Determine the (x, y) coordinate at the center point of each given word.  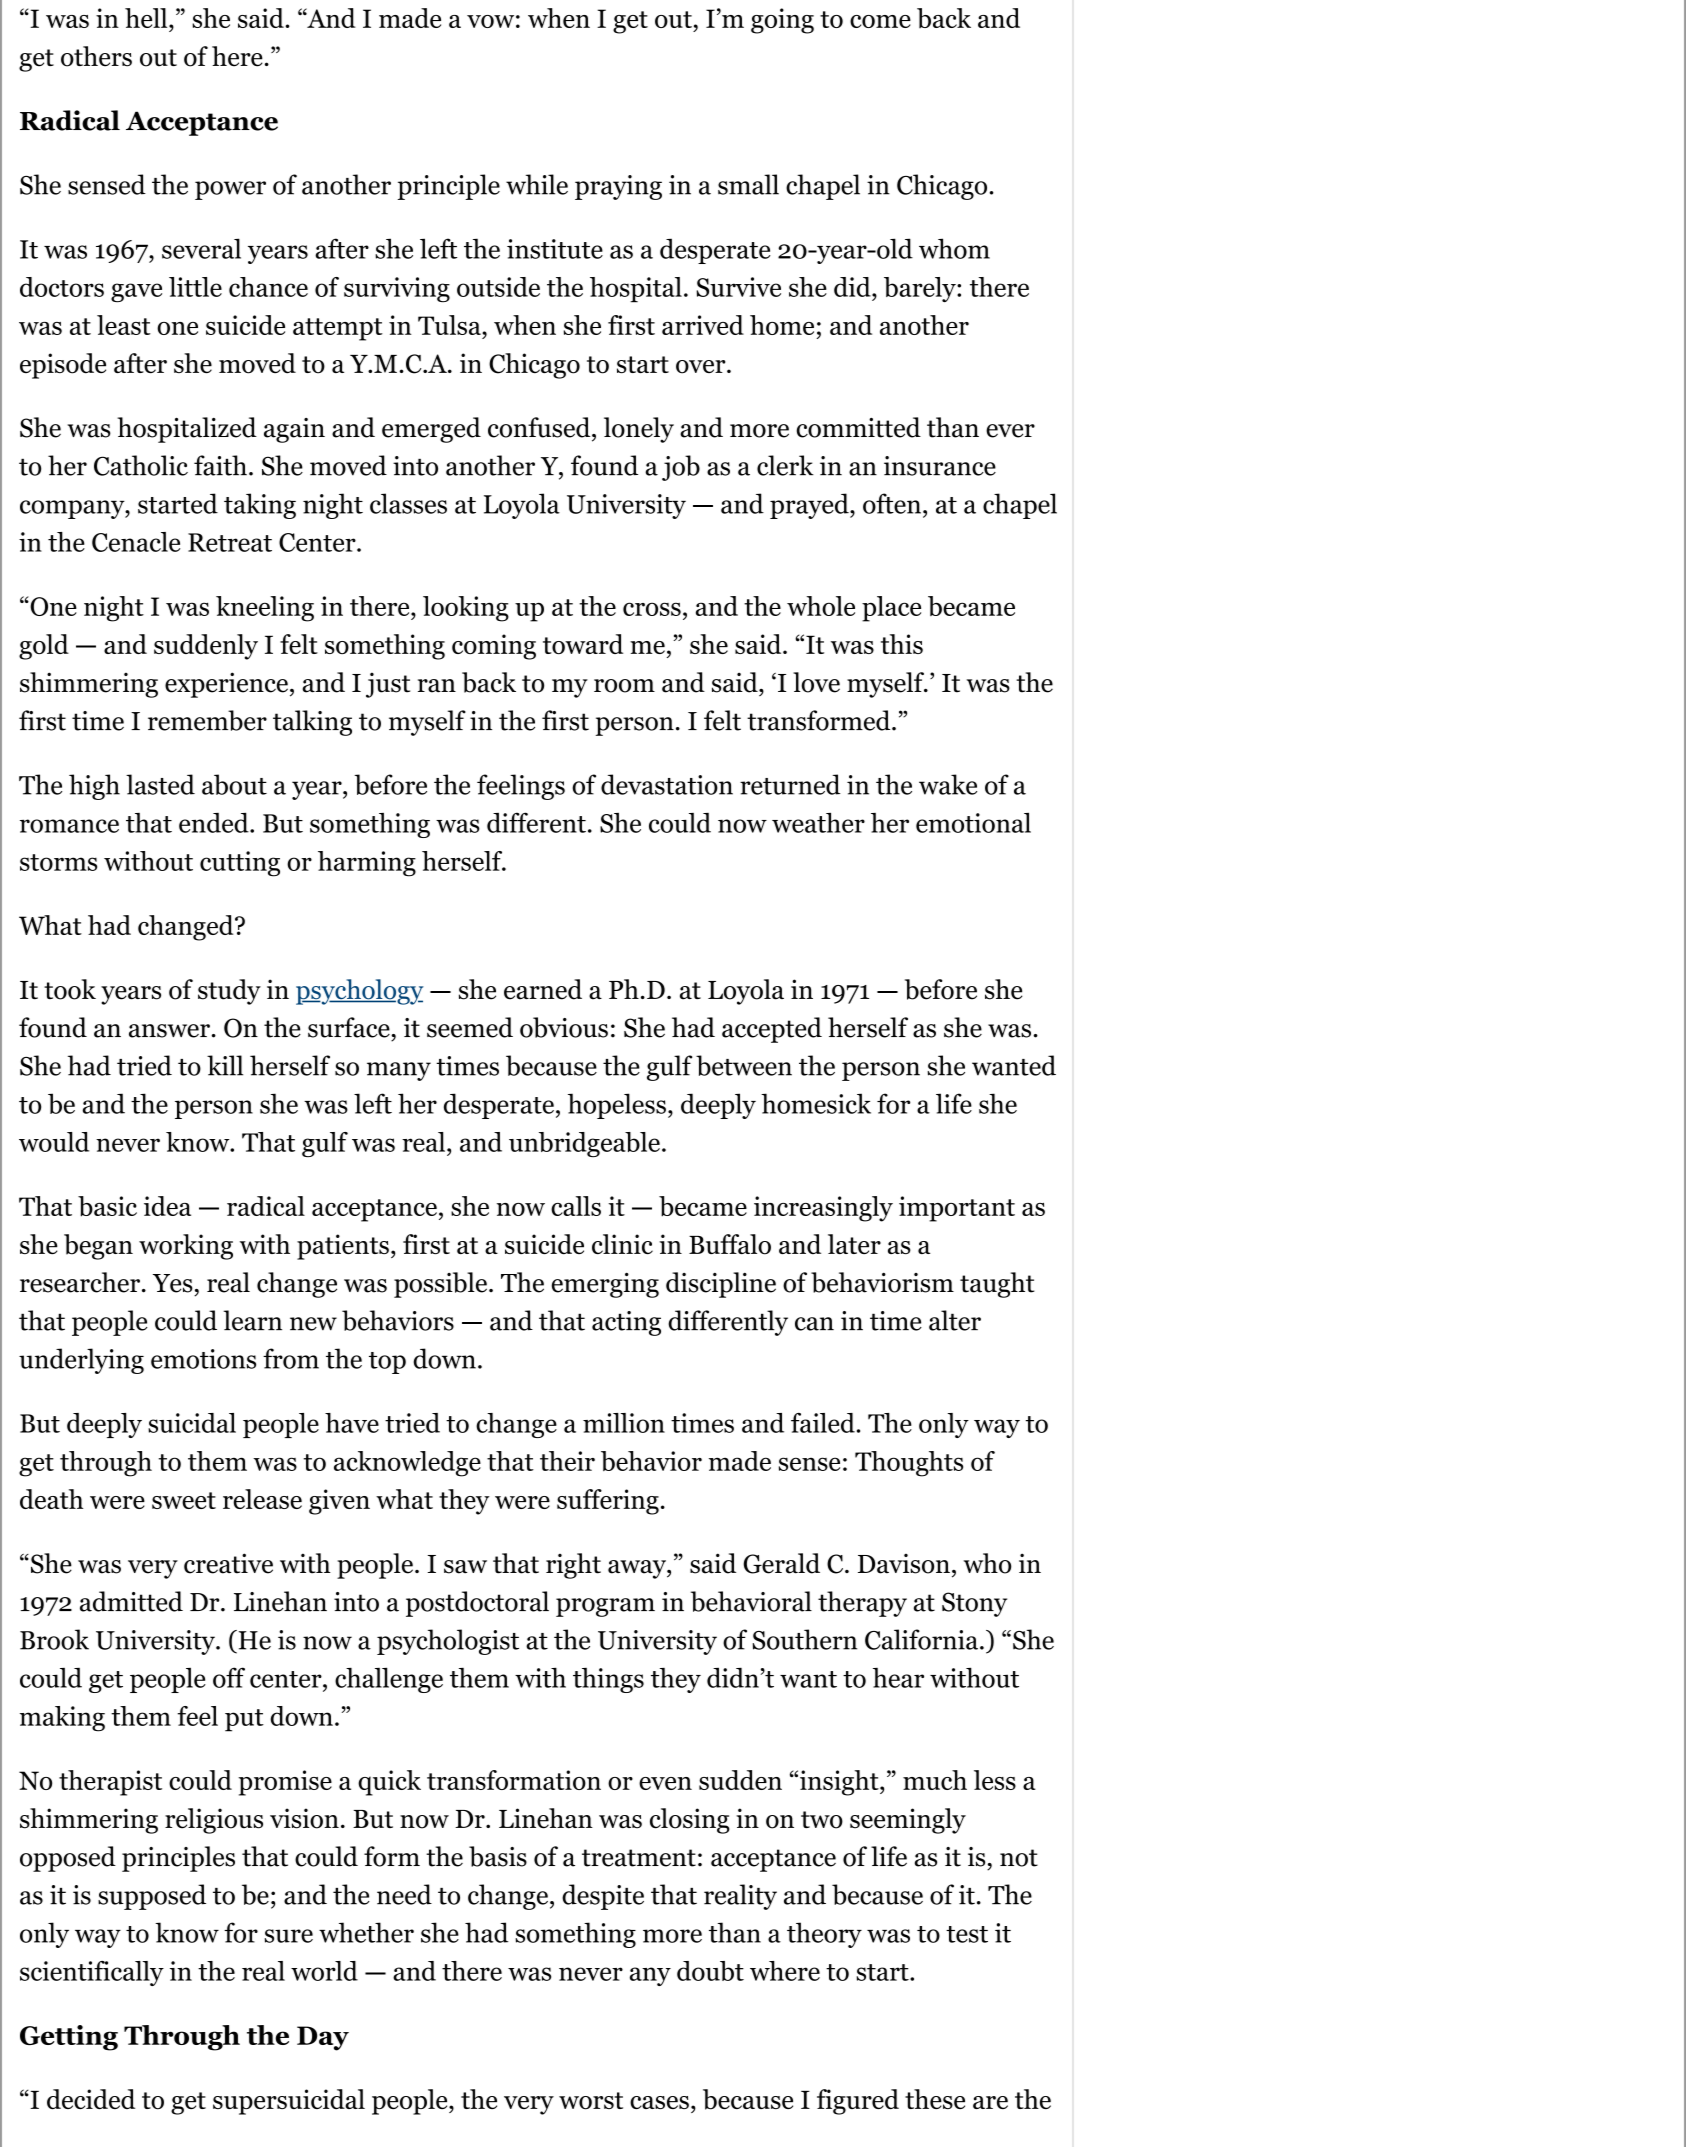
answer (169, 1031)
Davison (904, 1564)
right (573, 1566)
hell (147, 18)
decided (91, 2099)
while (537, 184)
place (891, 609)
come (880, 21)
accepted (772, 1030)
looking (466, 609)
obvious (564, 1027)
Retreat (230, 542)
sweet (184, 1500)
